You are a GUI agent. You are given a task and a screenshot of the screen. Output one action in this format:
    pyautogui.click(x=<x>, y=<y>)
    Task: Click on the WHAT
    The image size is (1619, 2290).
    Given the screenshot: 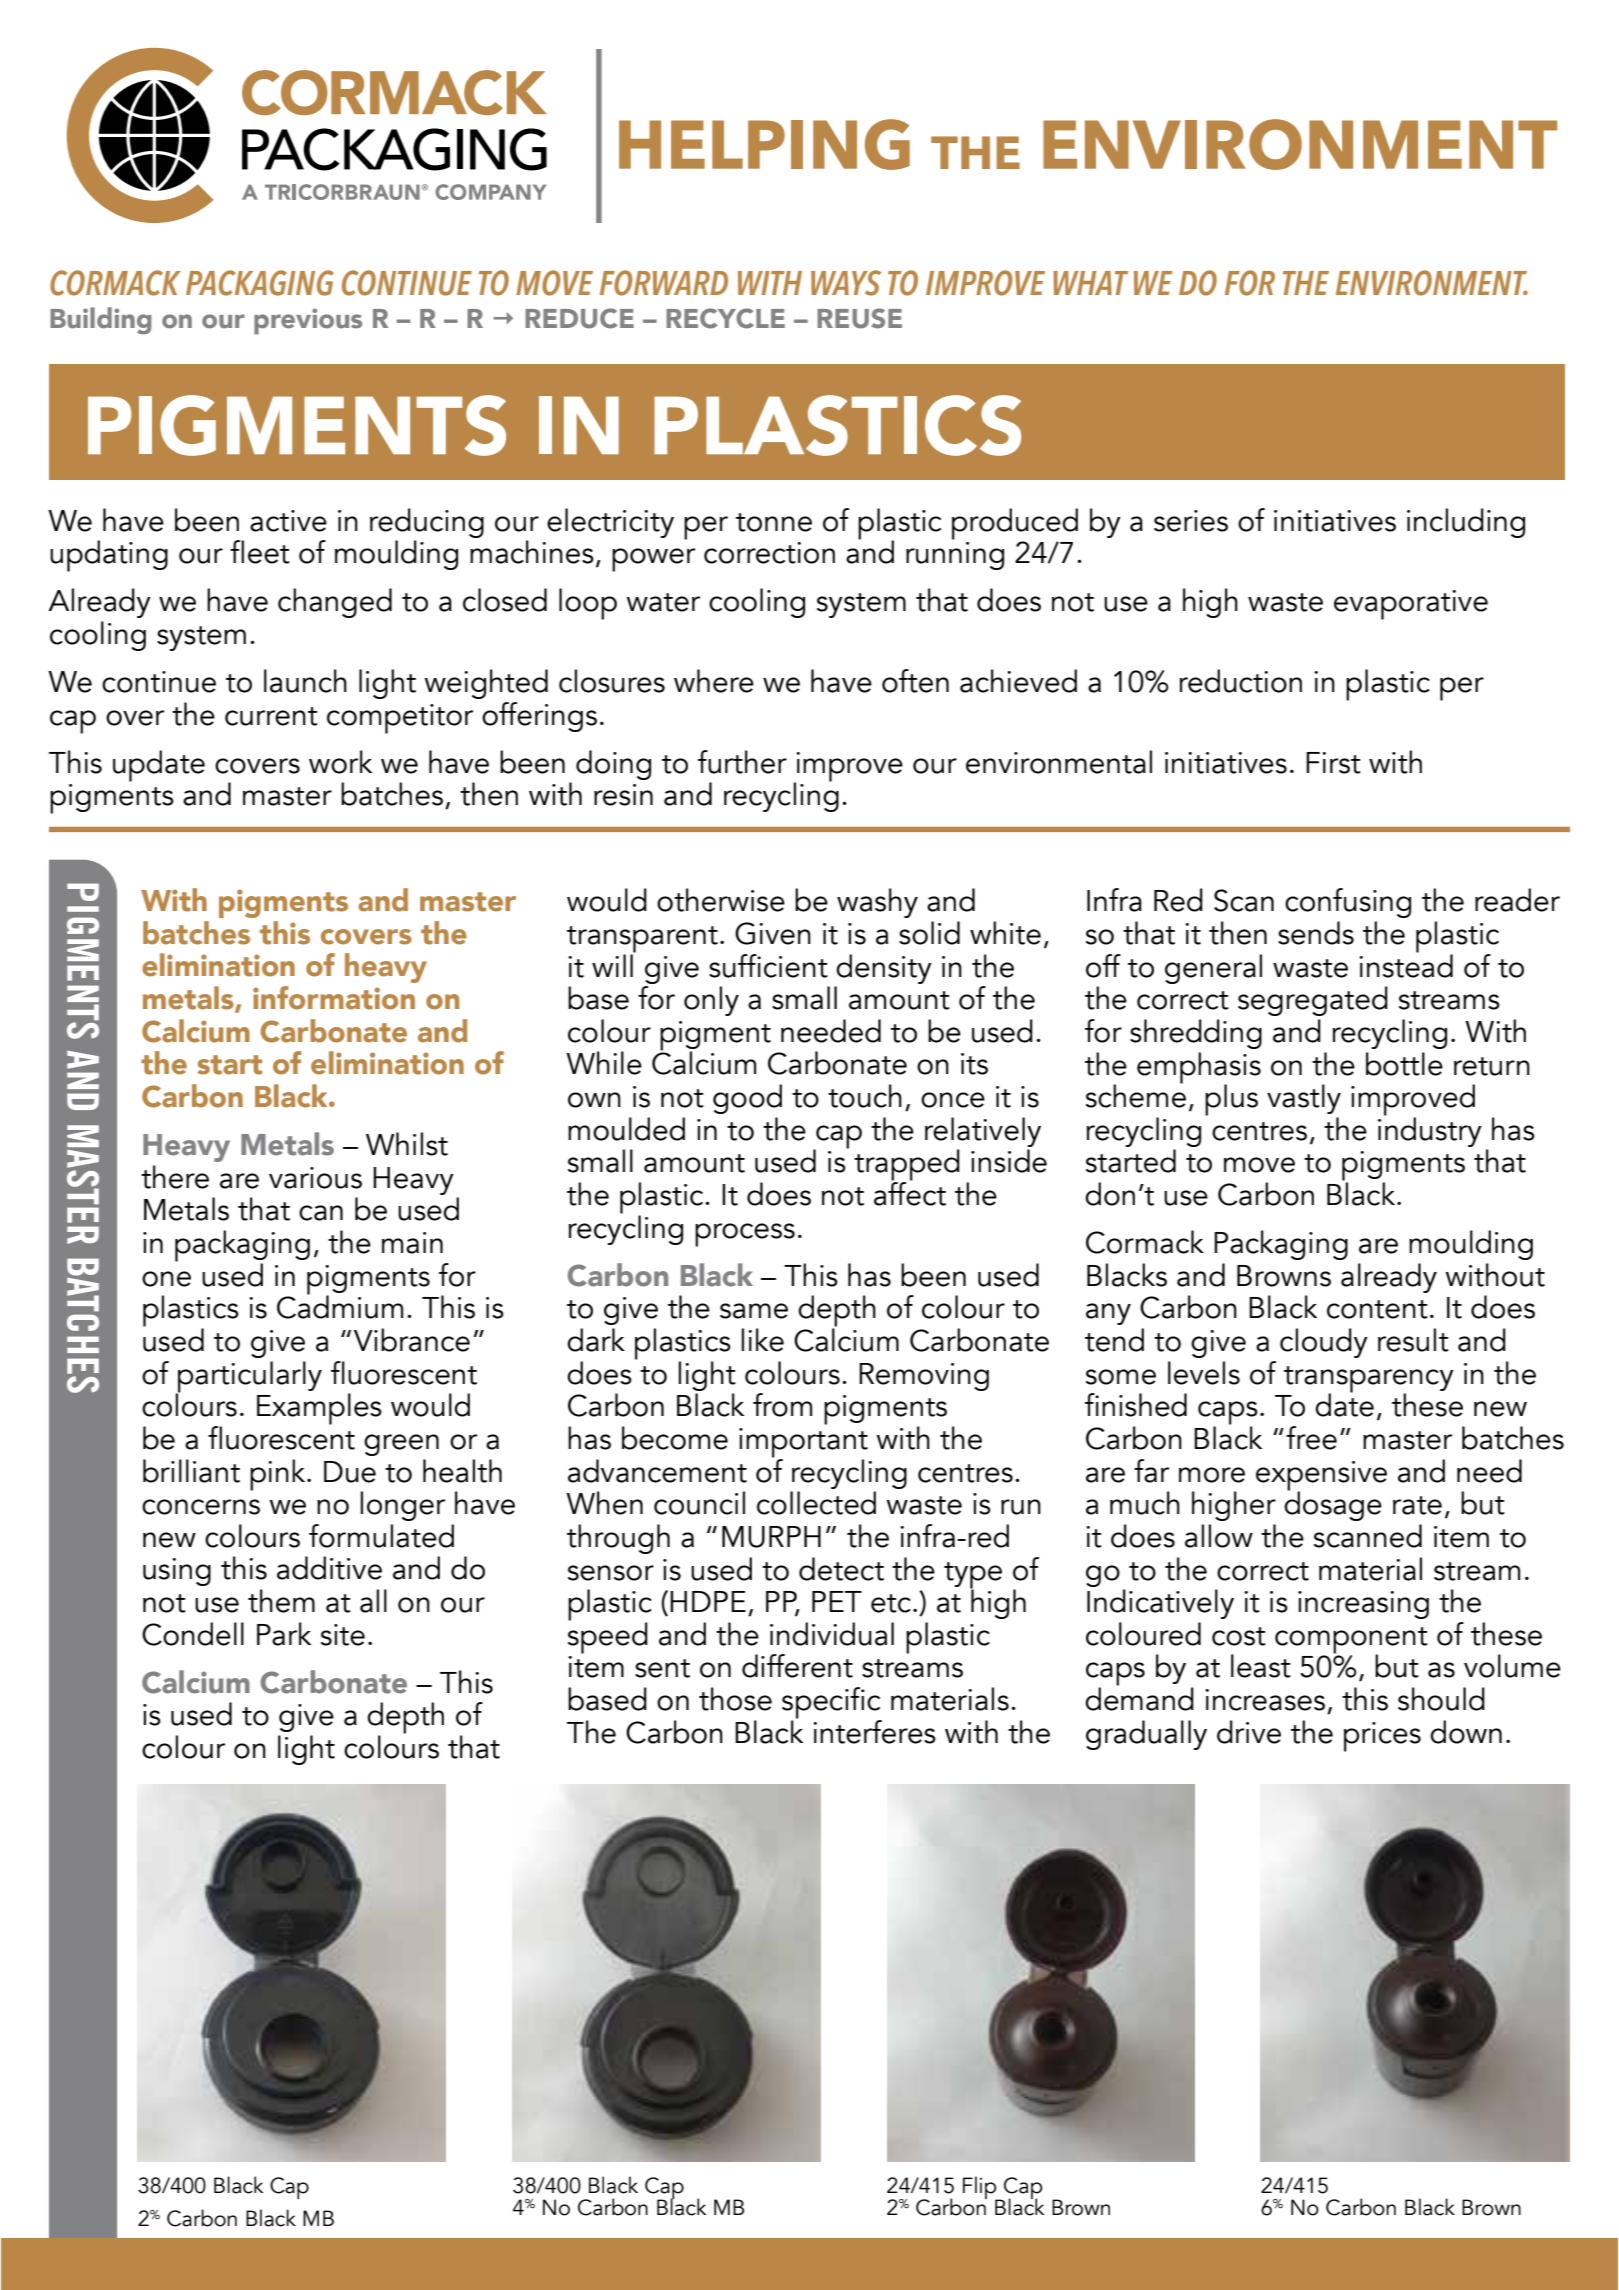 What is the action you would take?
    pyautogui.click(x=1090, y=283)
